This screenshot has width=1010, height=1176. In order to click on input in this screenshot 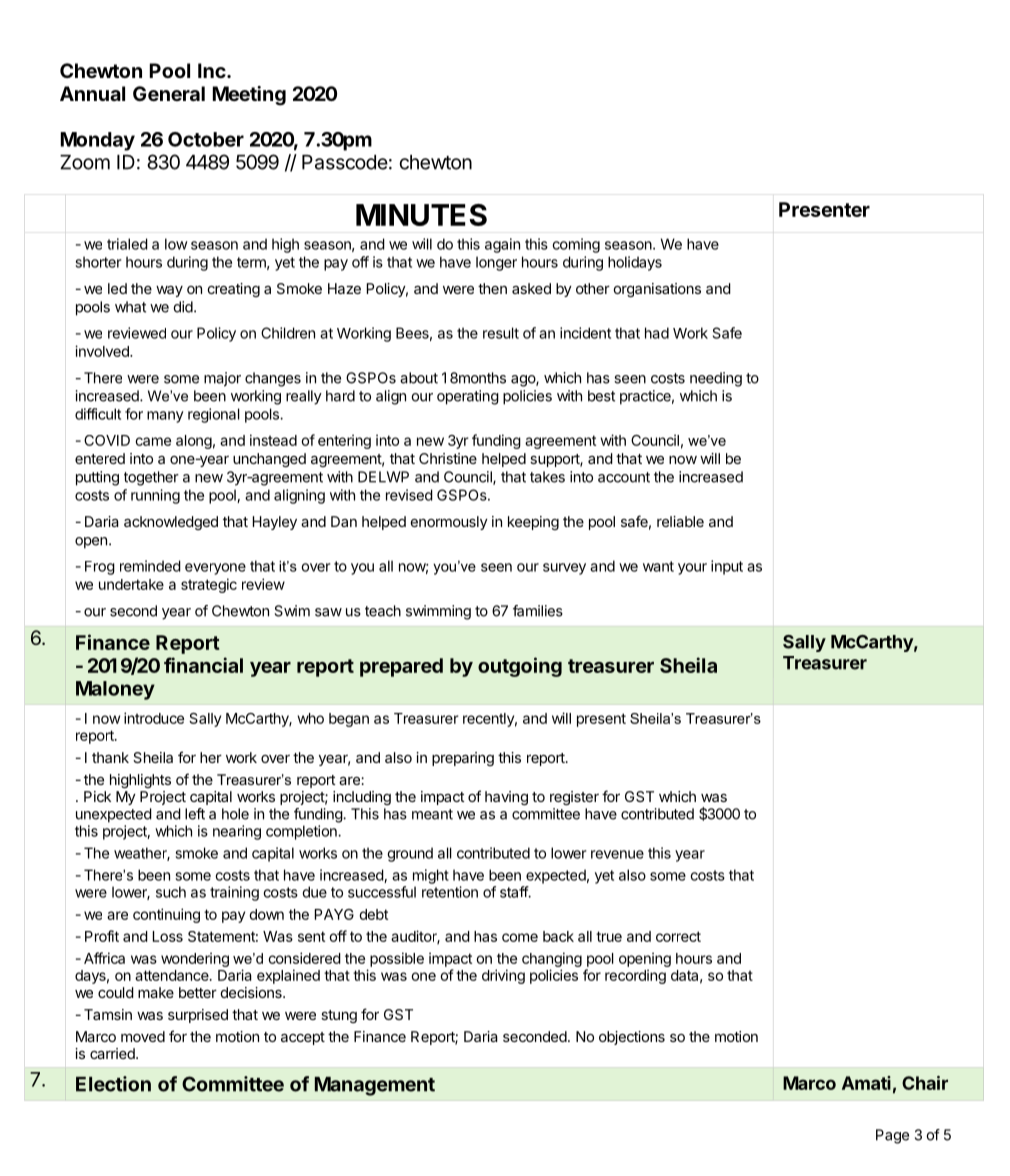, I will do `click(727, 567)`.
